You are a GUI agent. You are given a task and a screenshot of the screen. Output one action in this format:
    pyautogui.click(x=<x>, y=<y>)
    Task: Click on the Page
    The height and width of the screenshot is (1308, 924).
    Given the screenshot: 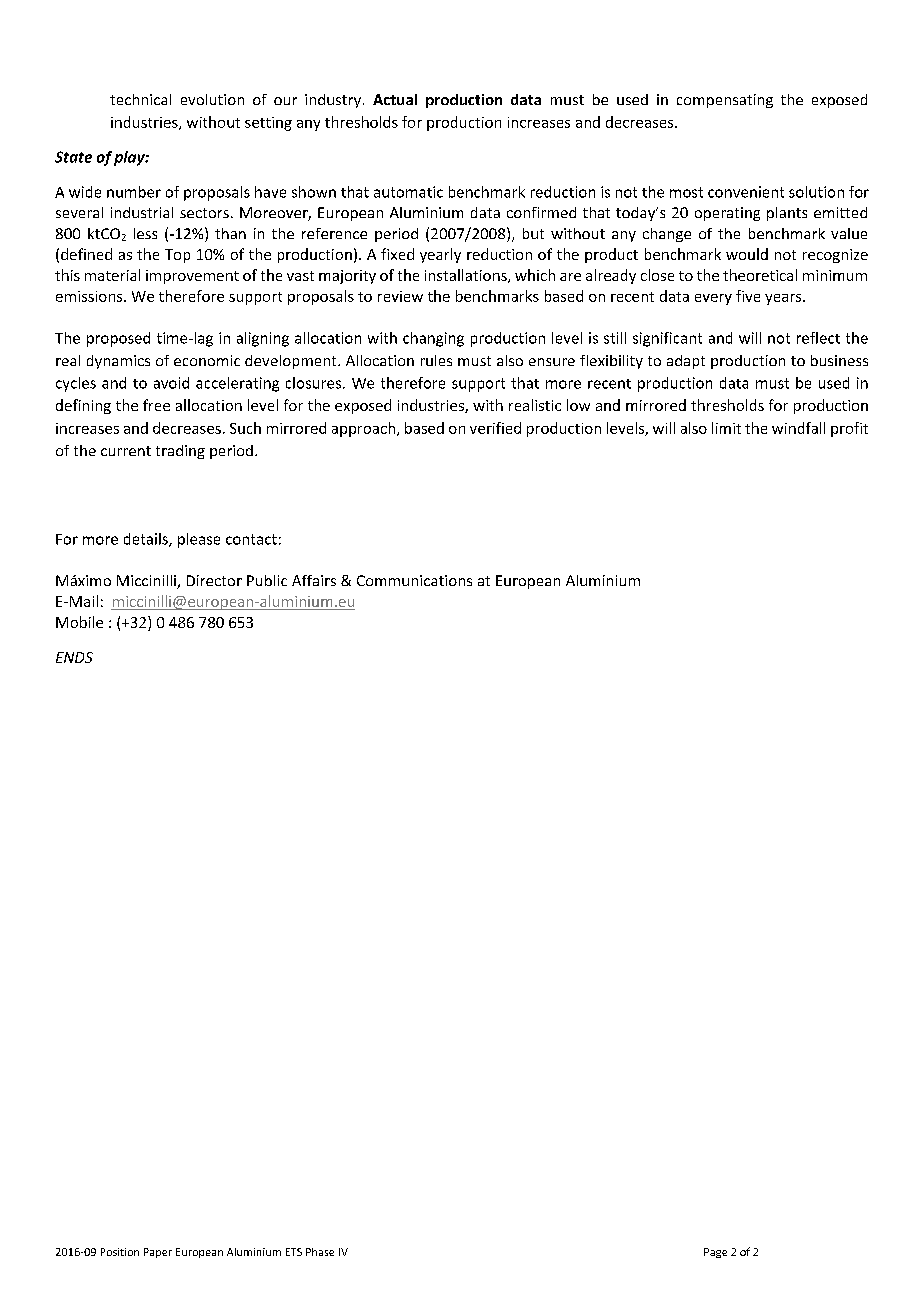 What is the action you would take?
    pyautogui.click(x=715, y=1253)
